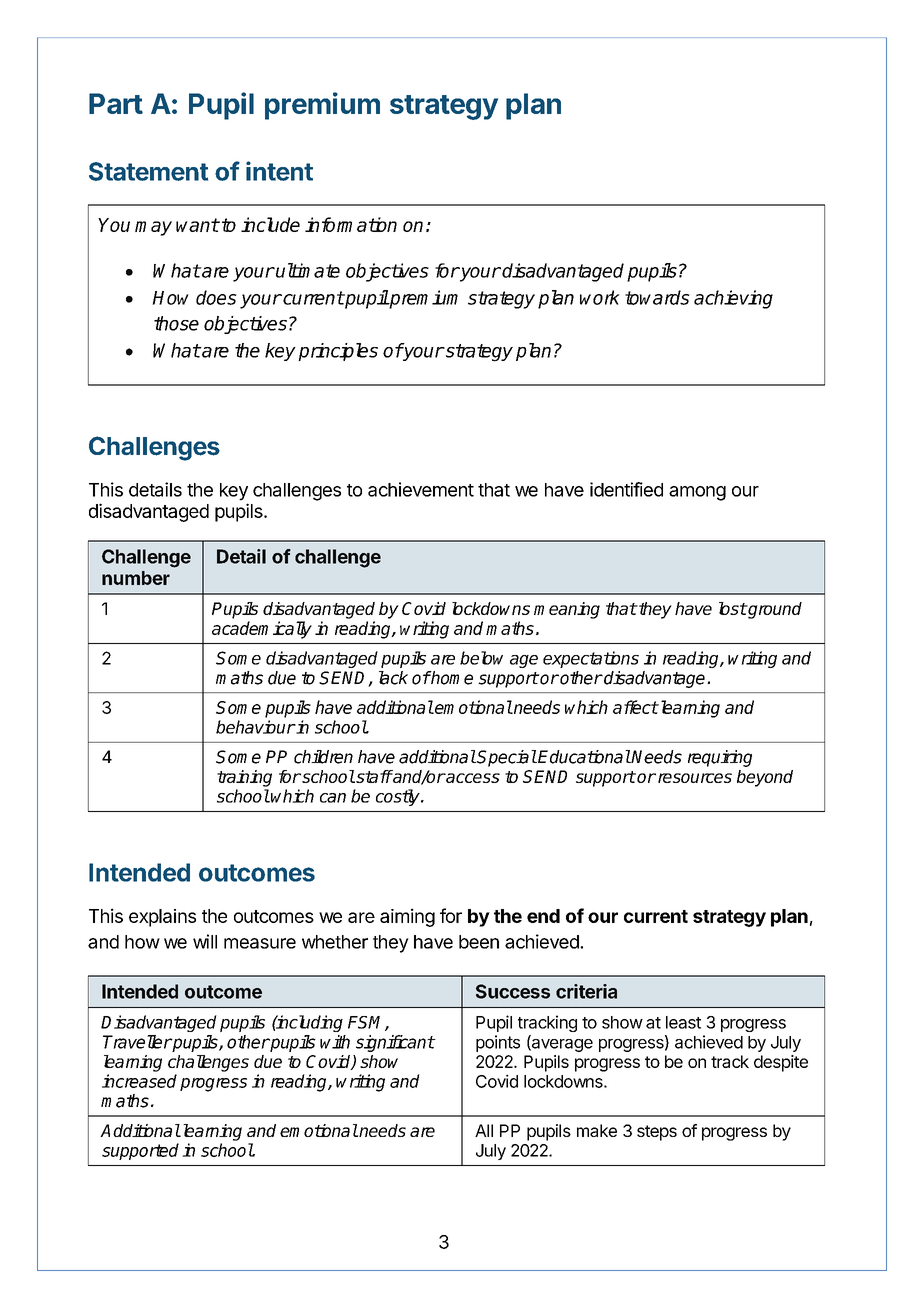 The height and width of the screenshot is (1308, 924). I want to click on Statement, so click(148, 171).
